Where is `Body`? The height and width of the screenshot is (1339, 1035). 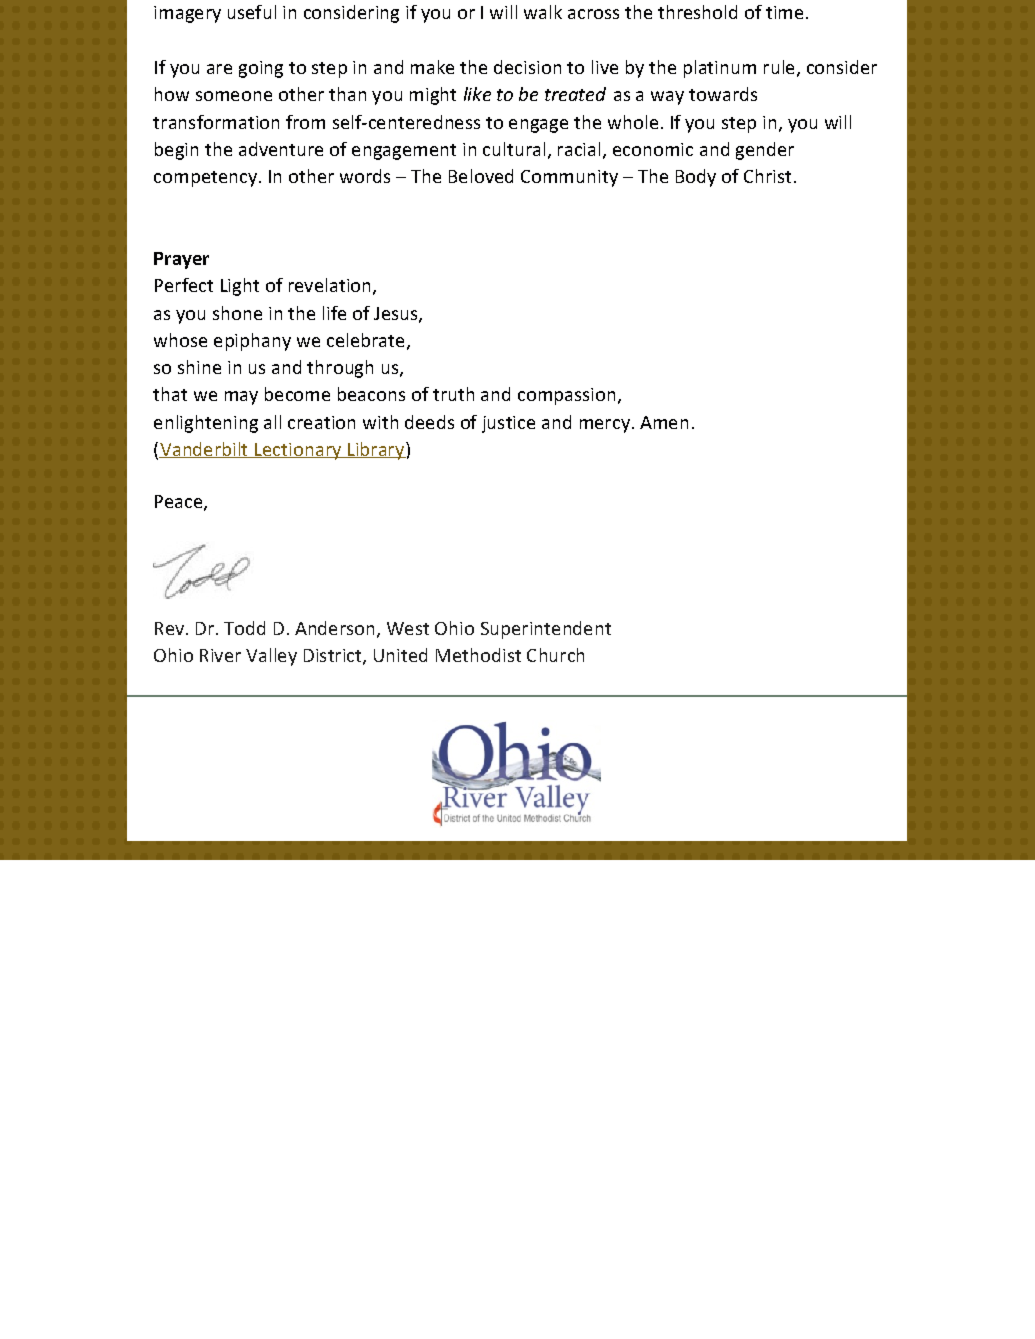 Body is located at coordinates (696, 178).
